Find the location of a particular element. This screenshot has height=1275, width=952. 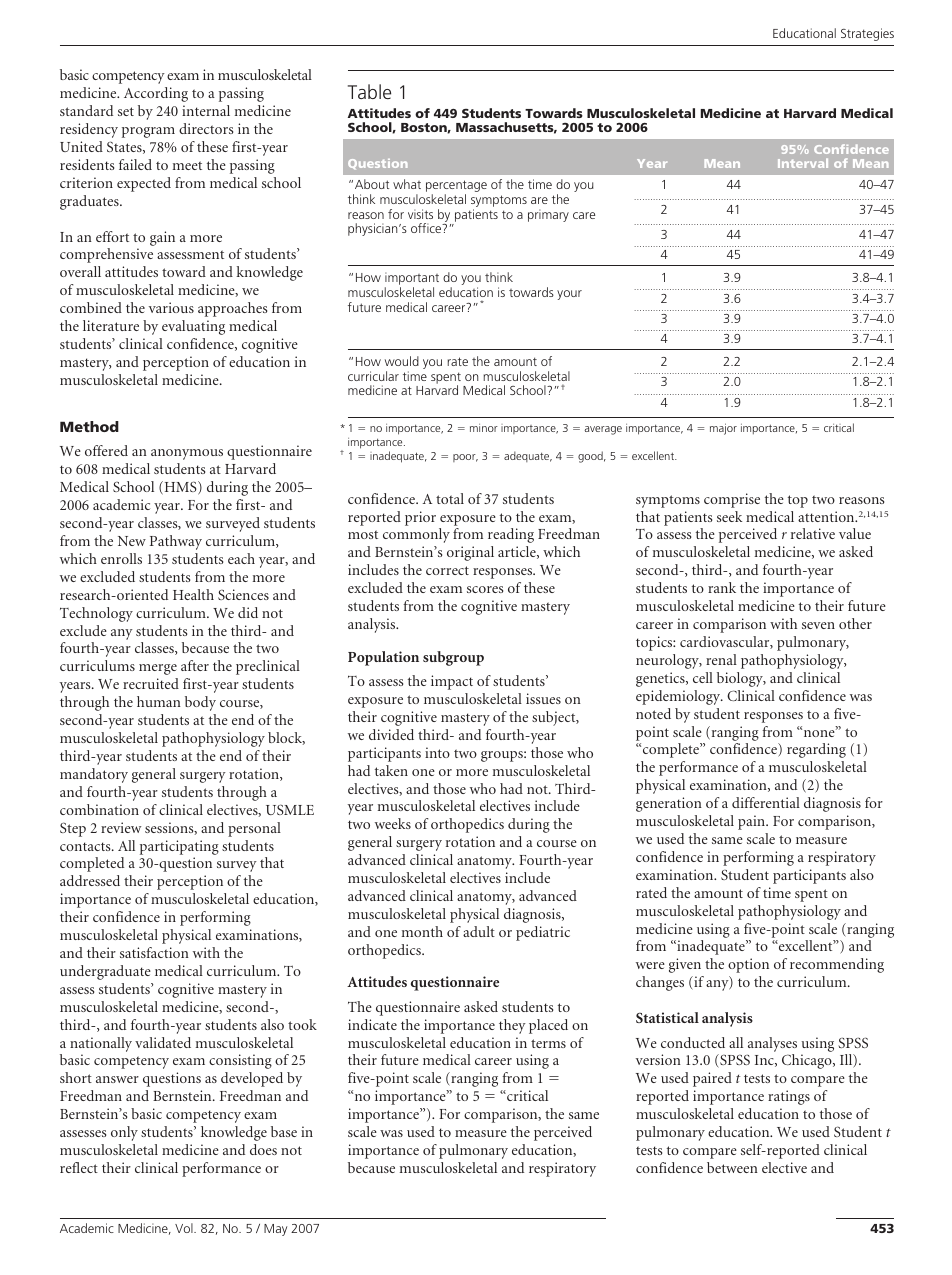

Interval is located at coordinates (803, 163).
